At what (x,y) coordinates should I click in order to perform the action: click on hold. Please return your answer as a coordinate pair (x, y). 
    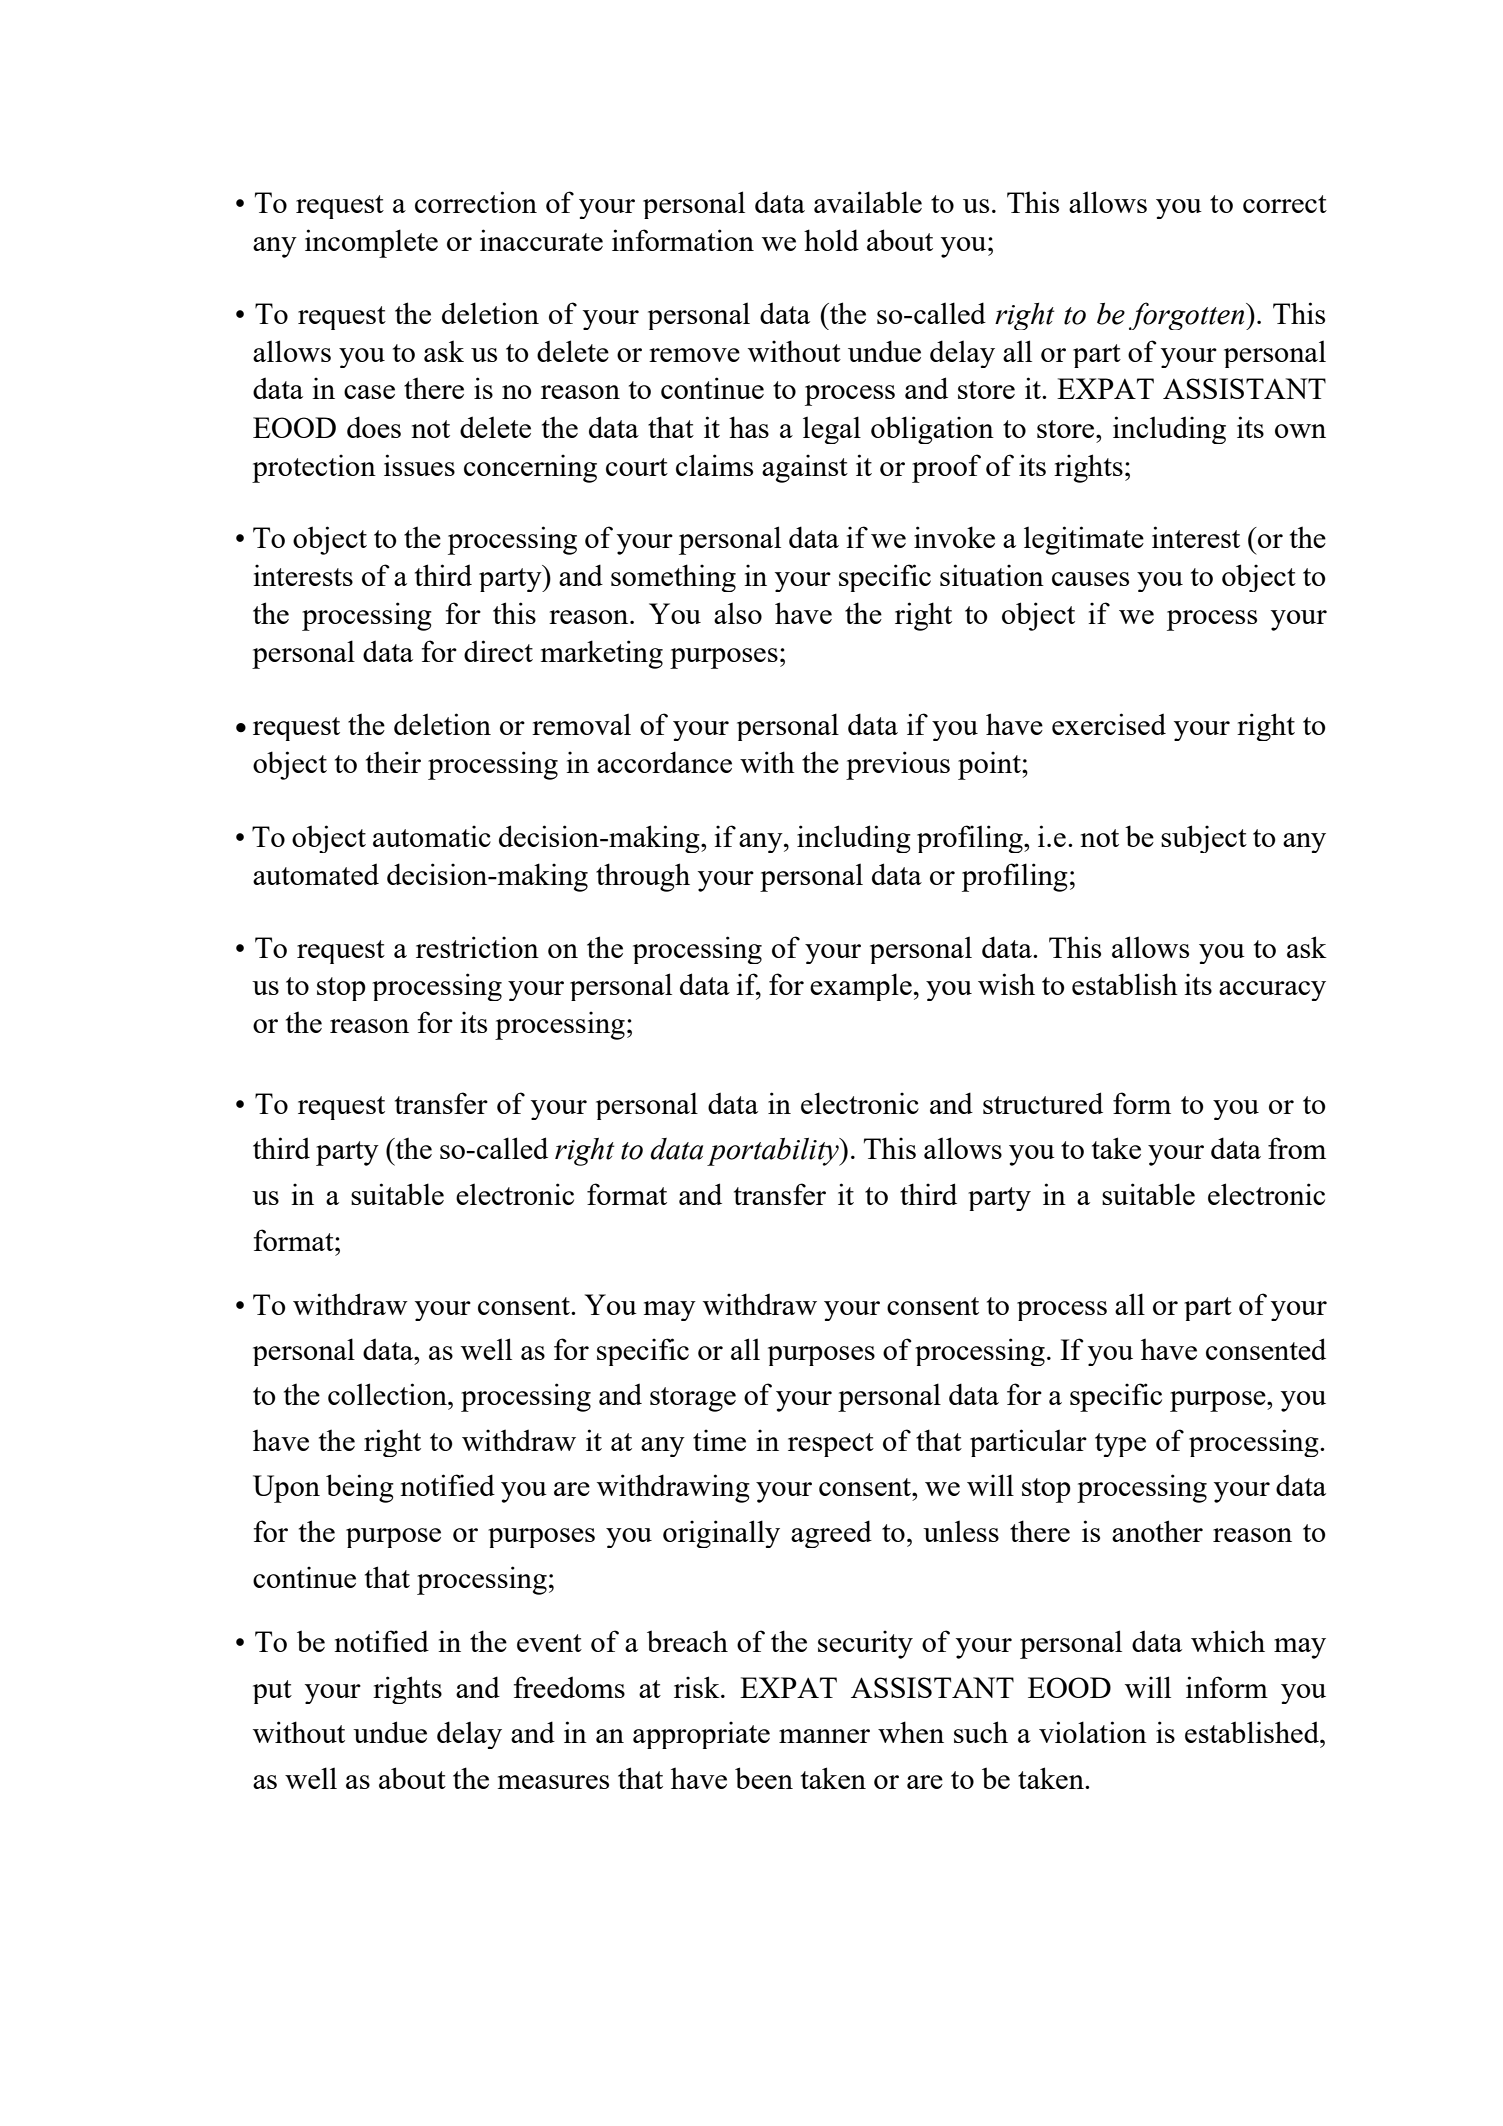
    Looking at the image, I should click on (831, 240).
